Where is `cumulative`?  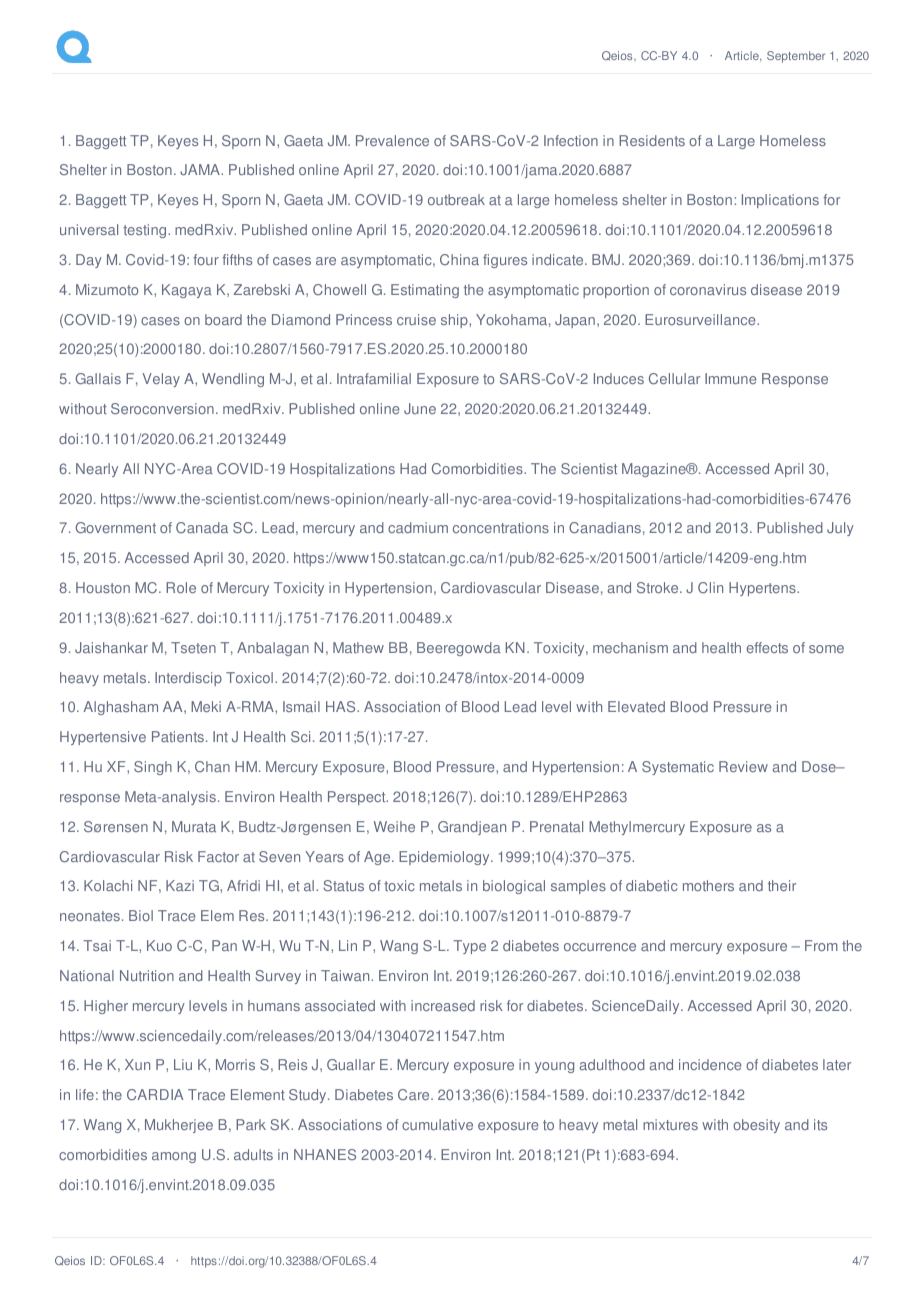
cumulative is located at coordinates (437, 1124).
